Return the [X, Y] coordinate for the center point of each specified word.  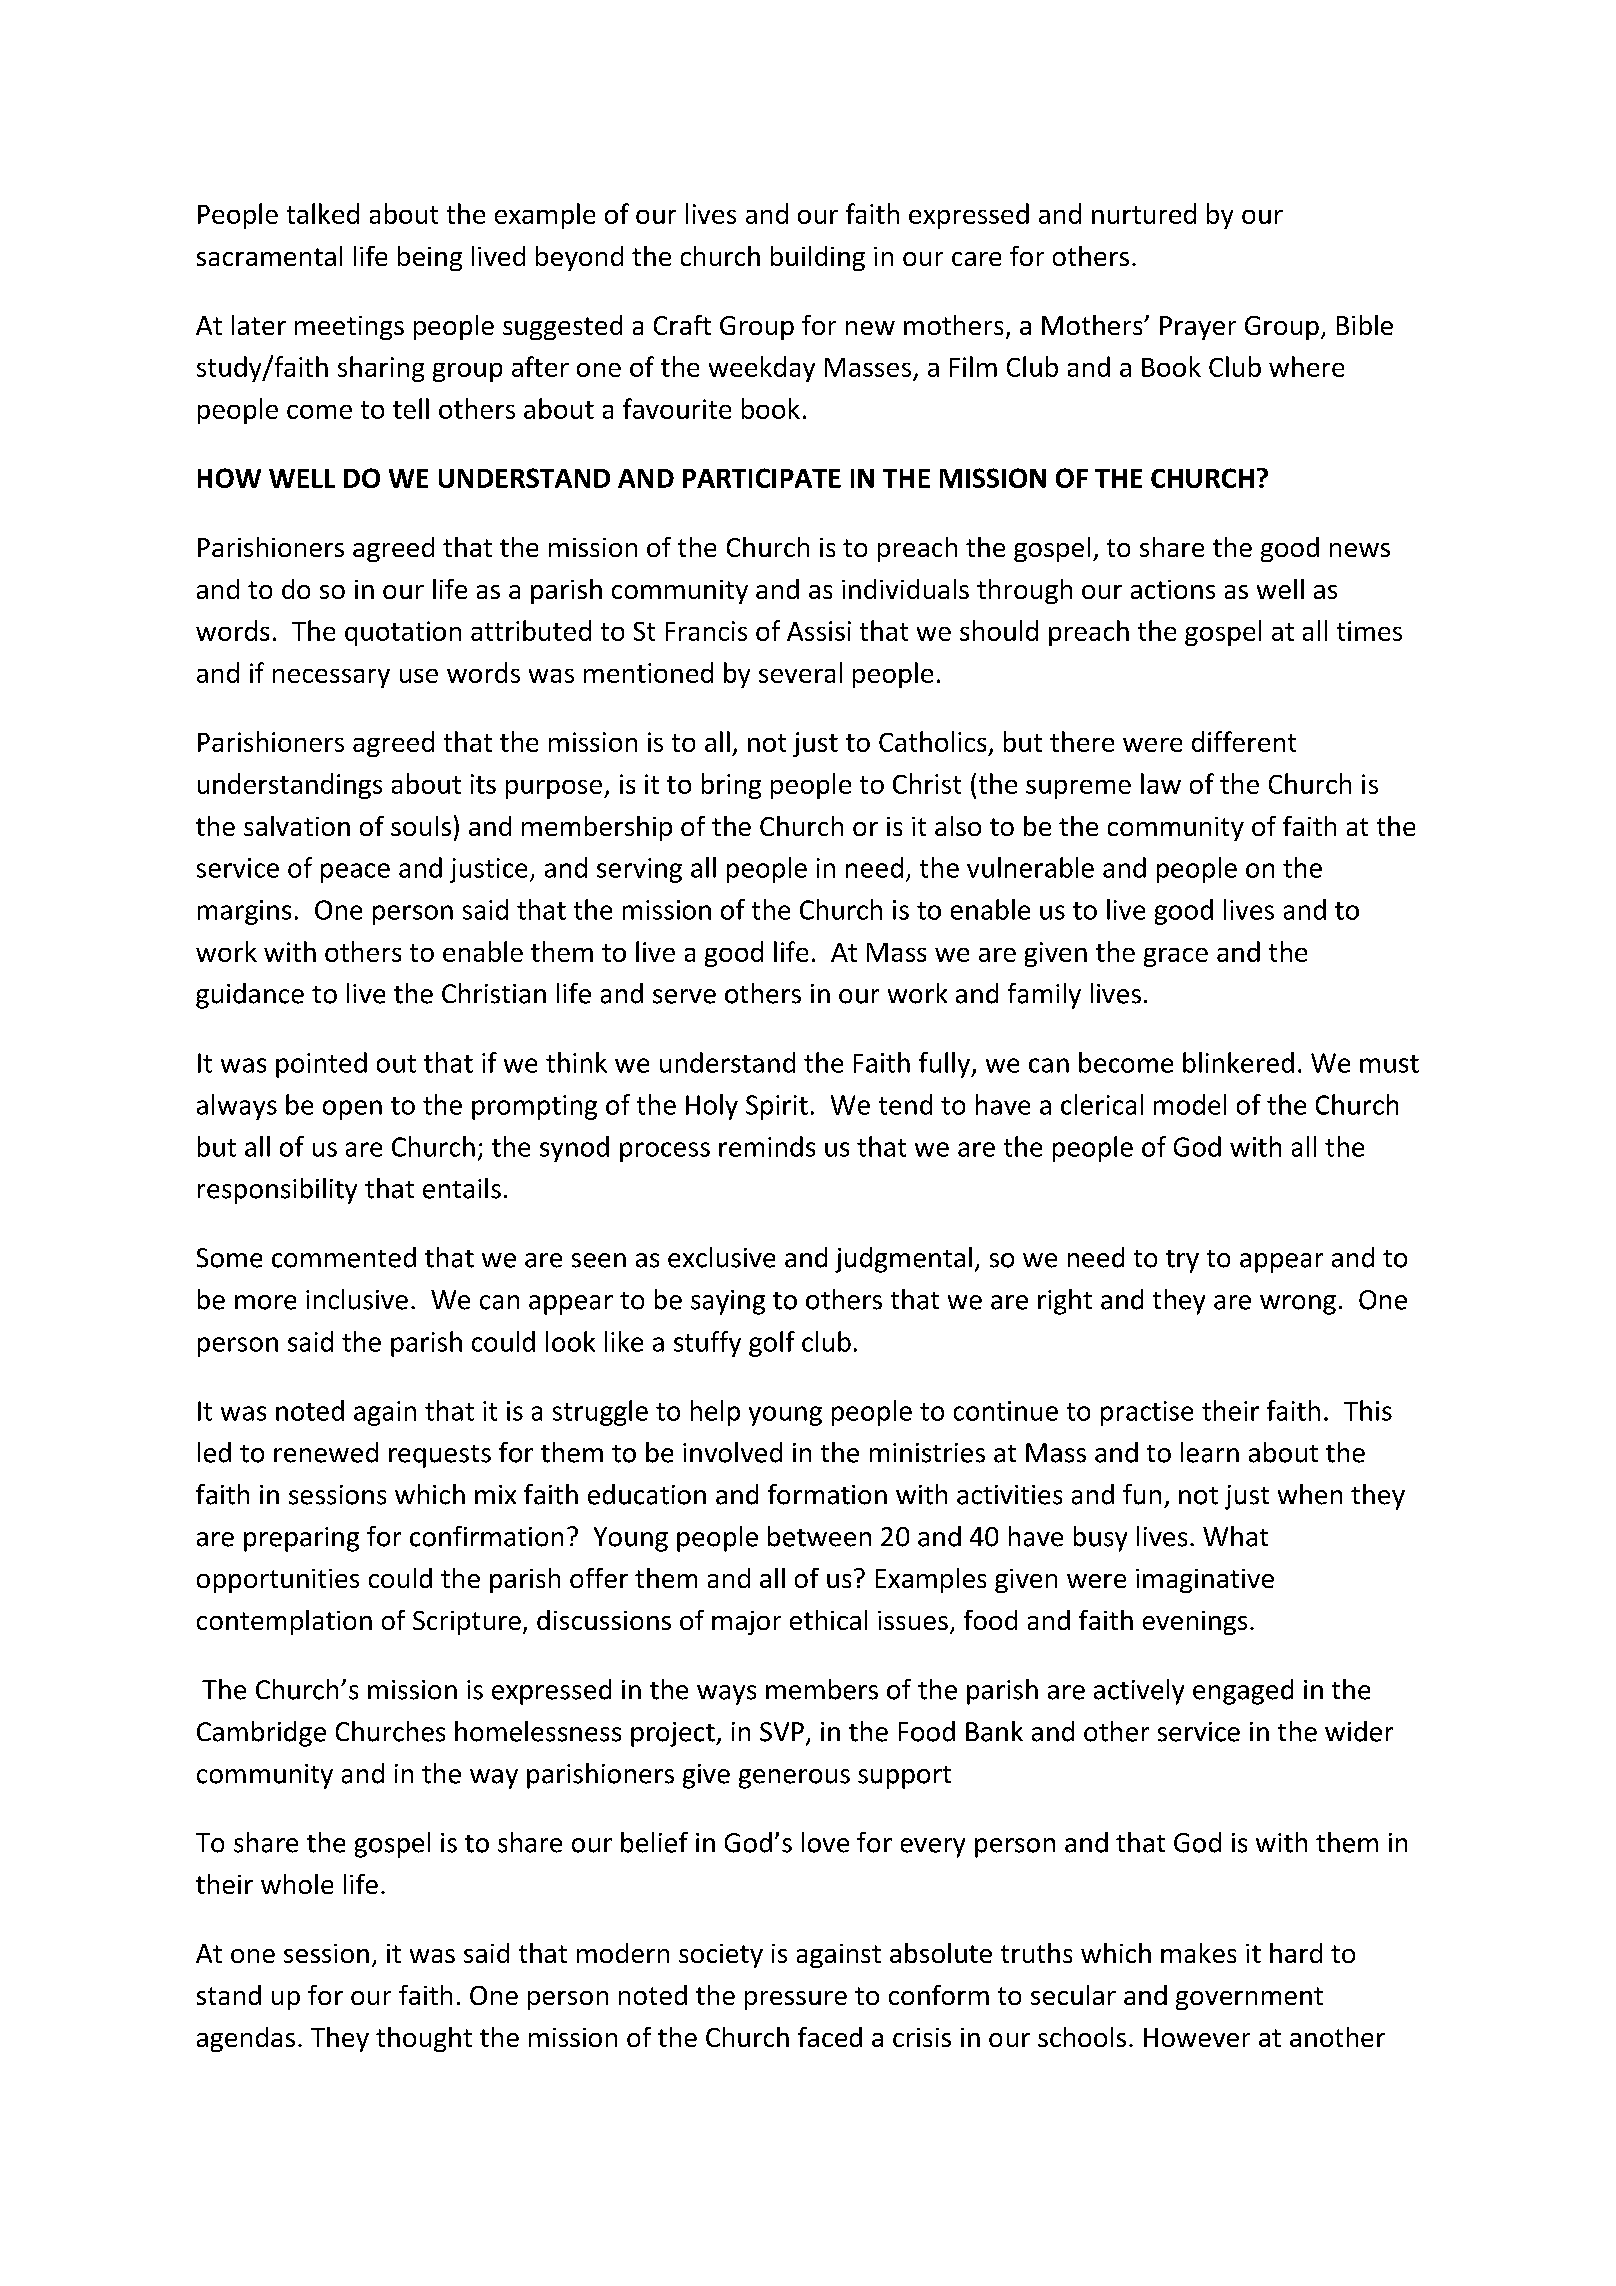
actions [1173, 589]
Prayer [1198, 328]
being [430, 258]
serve [684, 996]
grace [1176, 957]
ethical [828, 1620]
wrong [1298, 1305]
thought [424, 2039]
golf [772, 1344]
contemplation [284, 1622]
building [818, 258]
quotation [403, 633]
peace [355, 873]
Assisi [819, 631]
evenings [1195, 1623]
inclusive [357, 1299]
